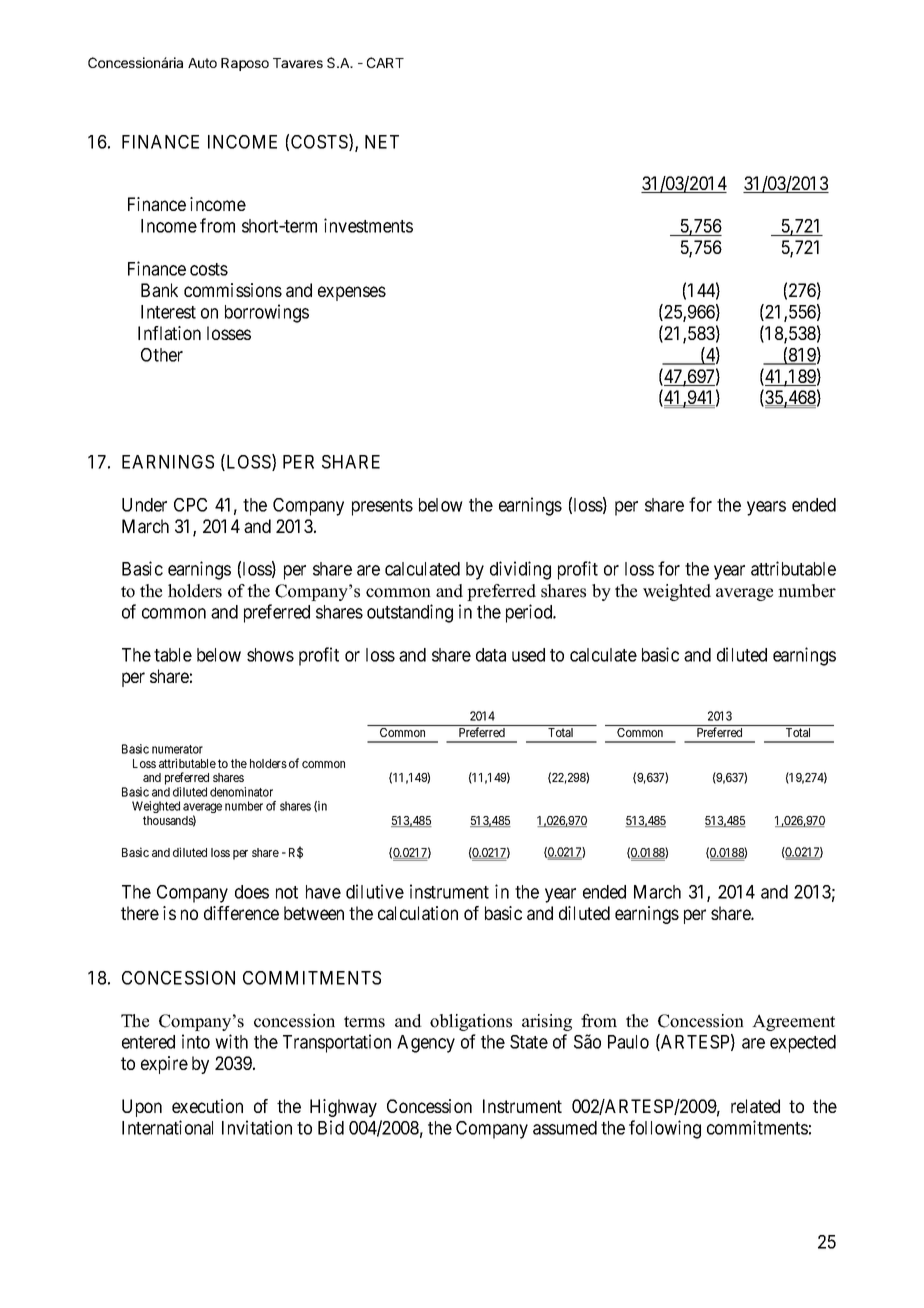  I want to click on presents, so click(382, 507).
